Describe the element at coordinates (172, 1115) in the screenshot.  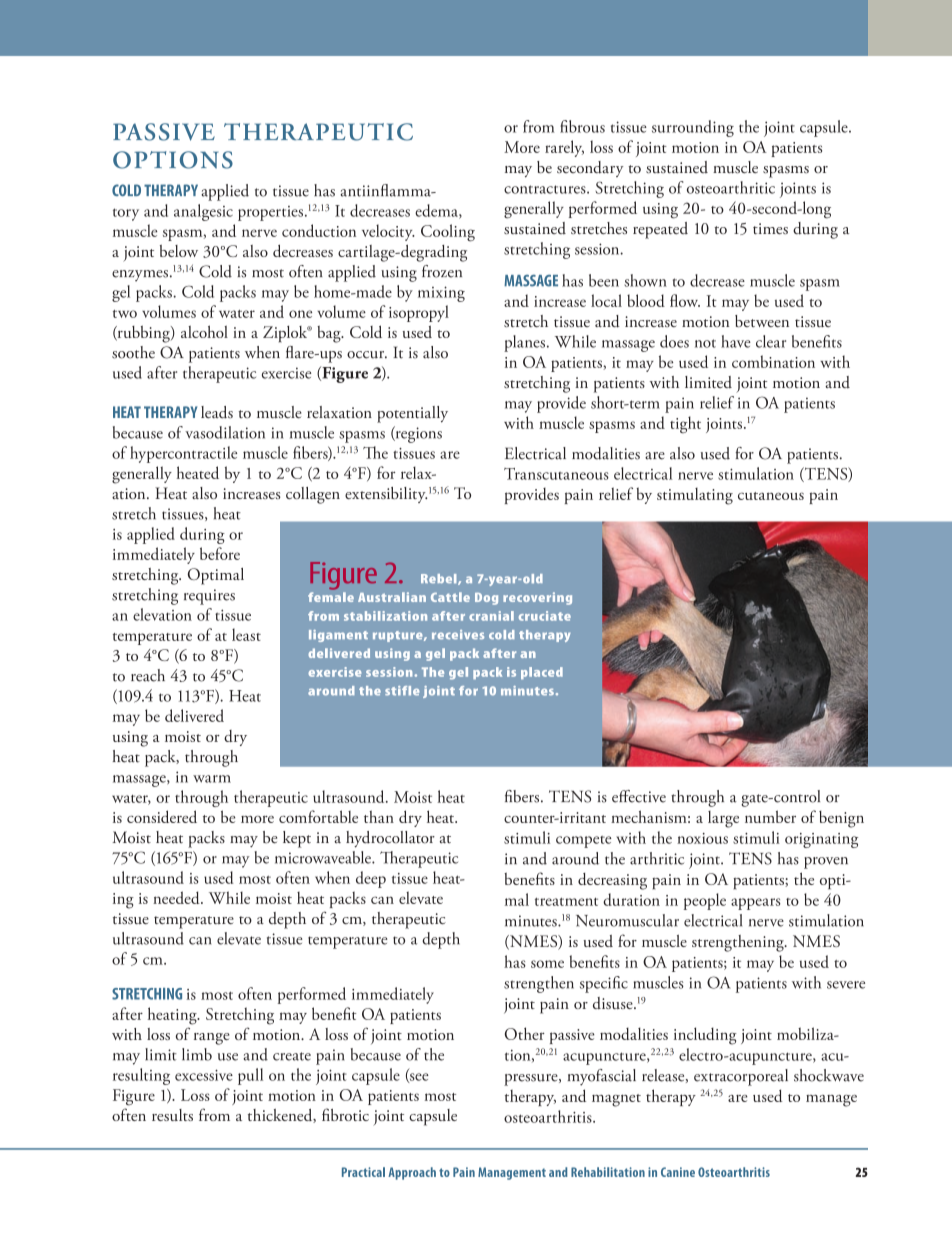
I see `results` at that location.
